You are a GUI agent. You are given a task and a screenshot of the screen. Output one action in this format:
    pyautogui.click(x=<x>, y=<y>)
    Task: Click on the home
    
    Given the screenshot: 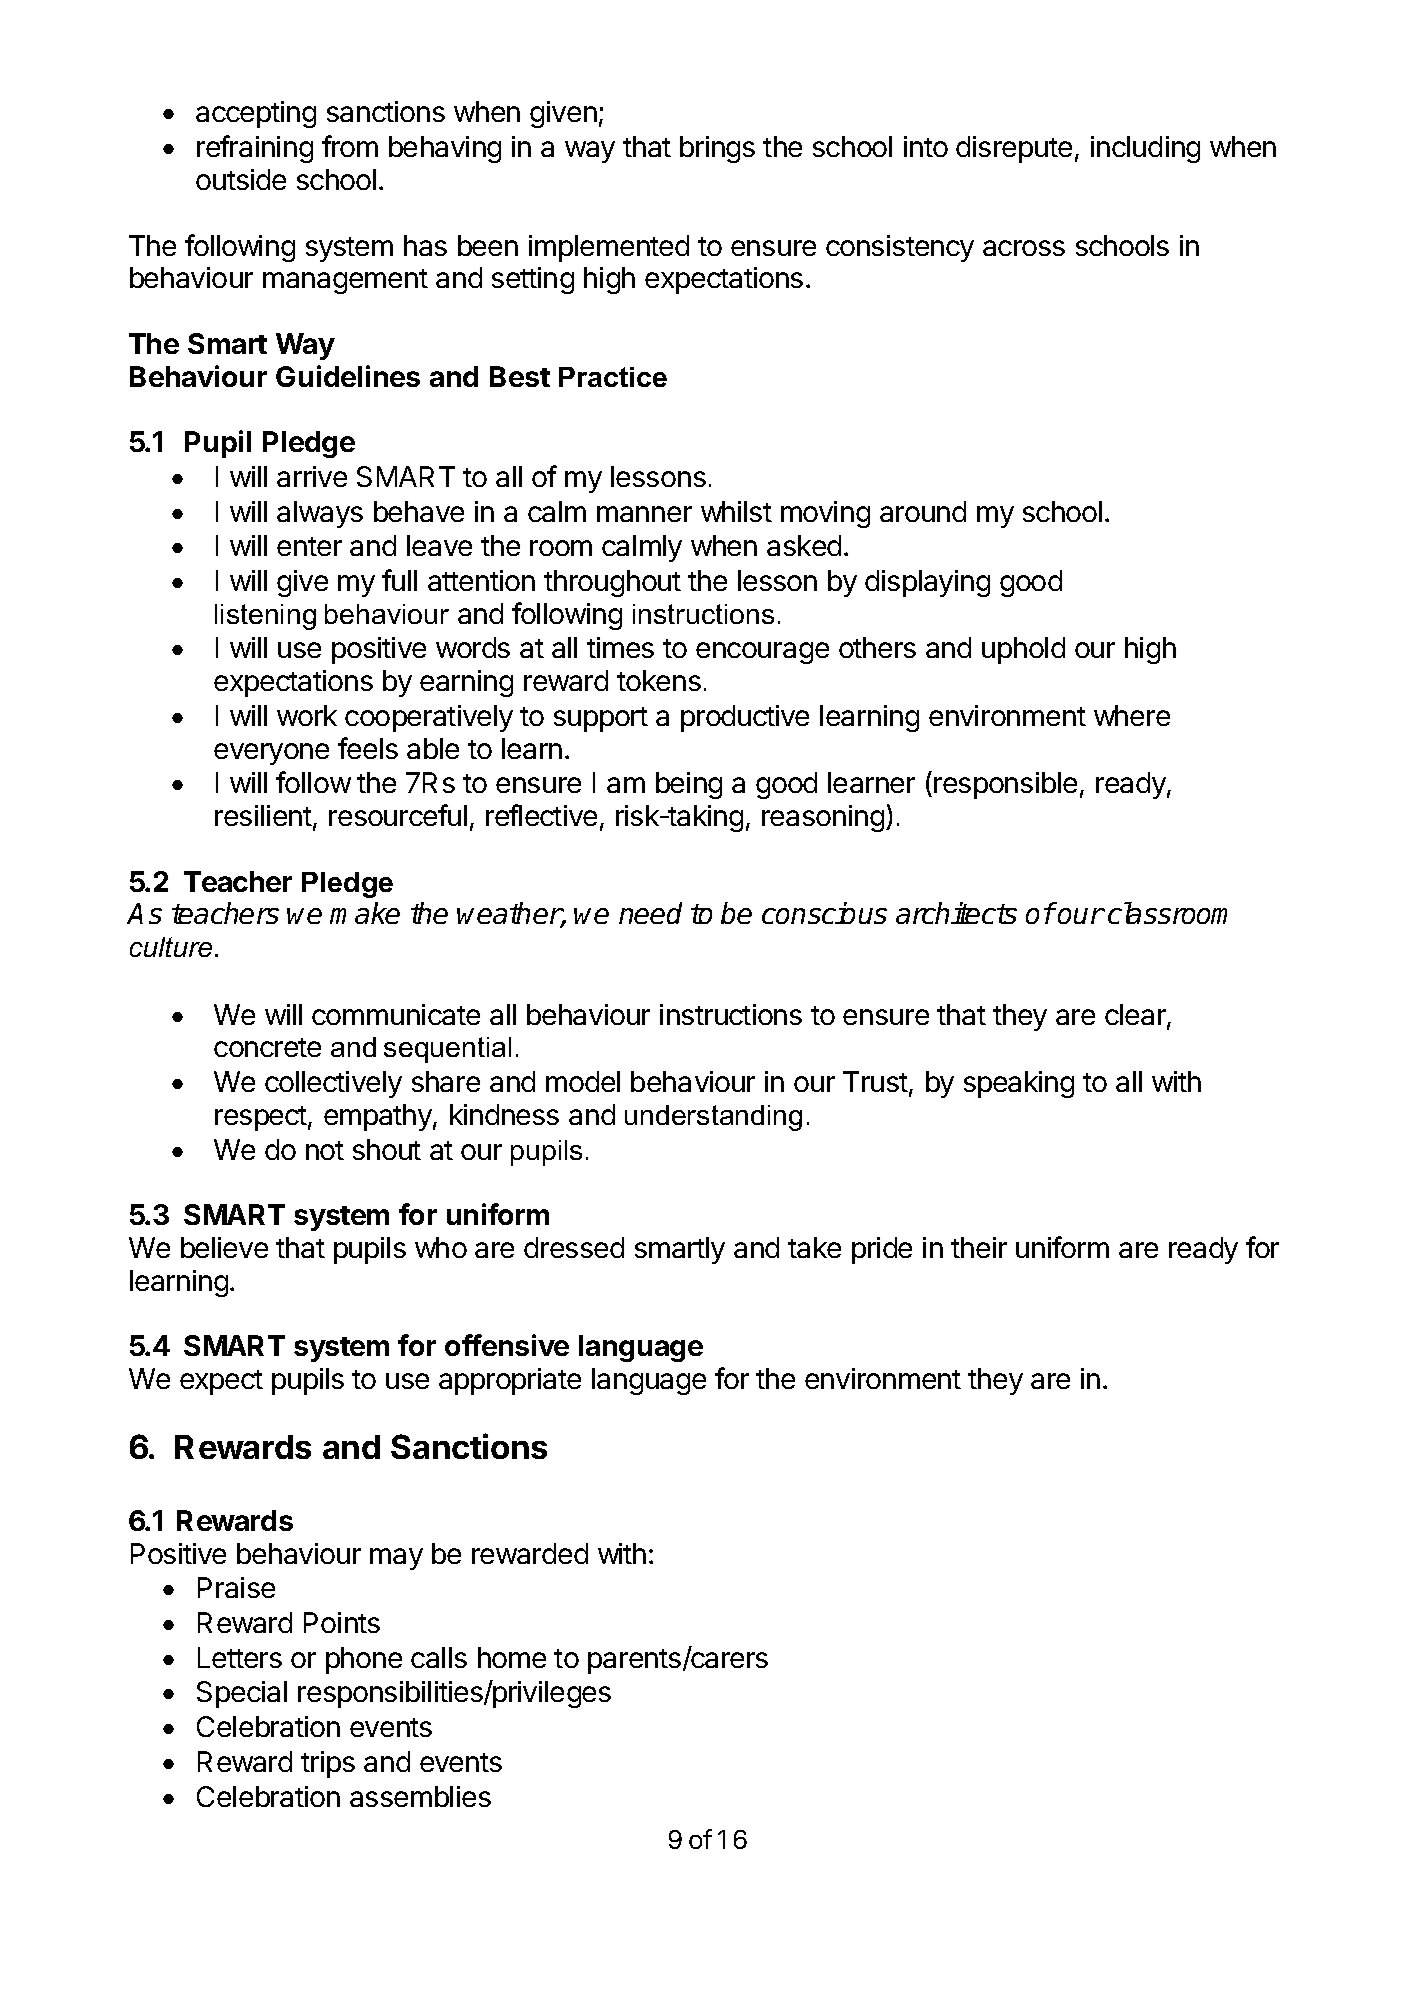 What is the action you would take?
    pyautogui.click(x=512, y=1657)
